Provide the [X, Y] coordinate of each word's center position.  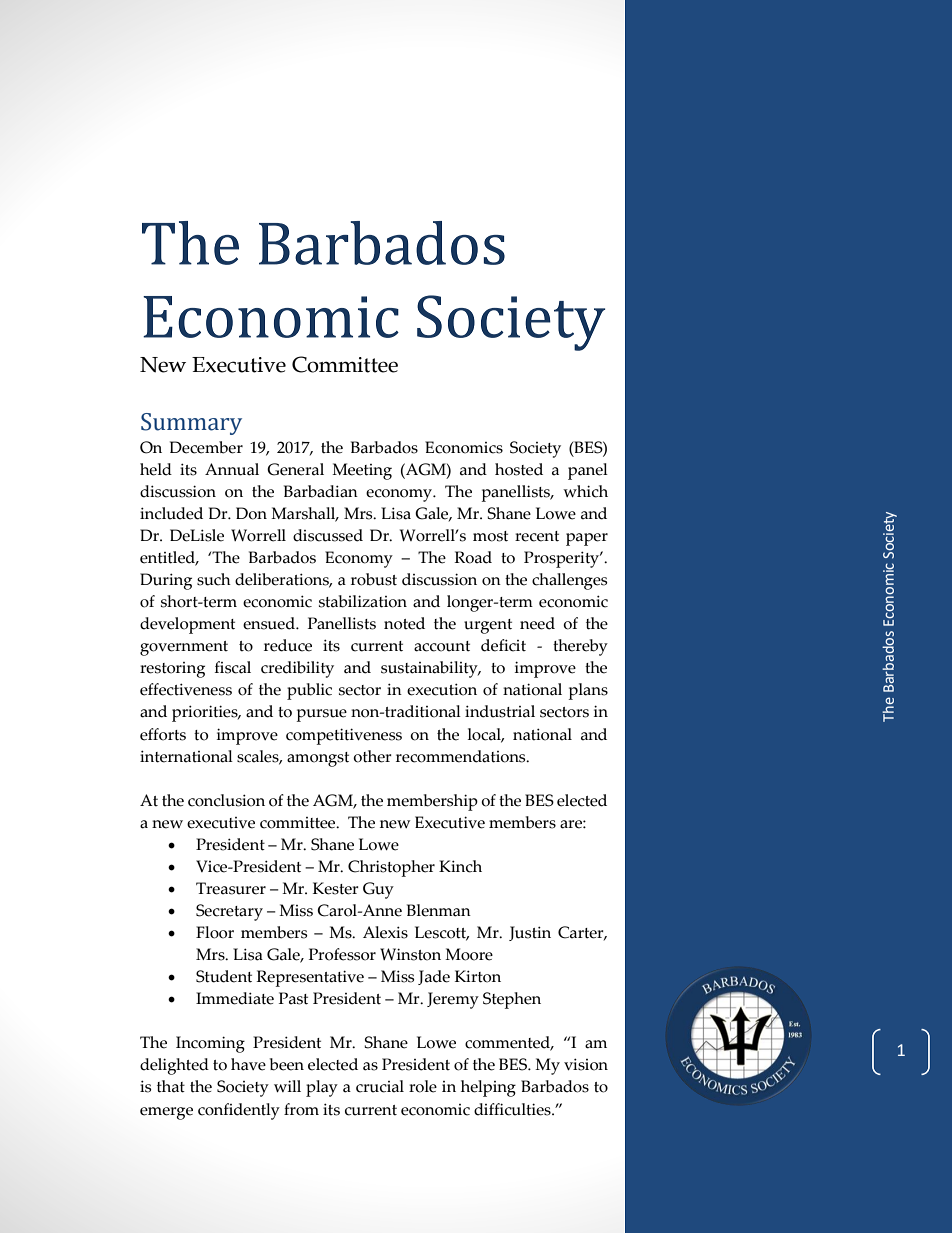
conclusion [226, 800]
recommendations [462, 756]
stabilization [363, 601]
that [171, 1086]
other [372, 756]
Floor [215, 932]
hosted [519, 469]
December [206, 447]
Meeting [362, 471]
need [537, 623]
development [187, 625]
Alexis [385, 932]
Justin [530, 933]
